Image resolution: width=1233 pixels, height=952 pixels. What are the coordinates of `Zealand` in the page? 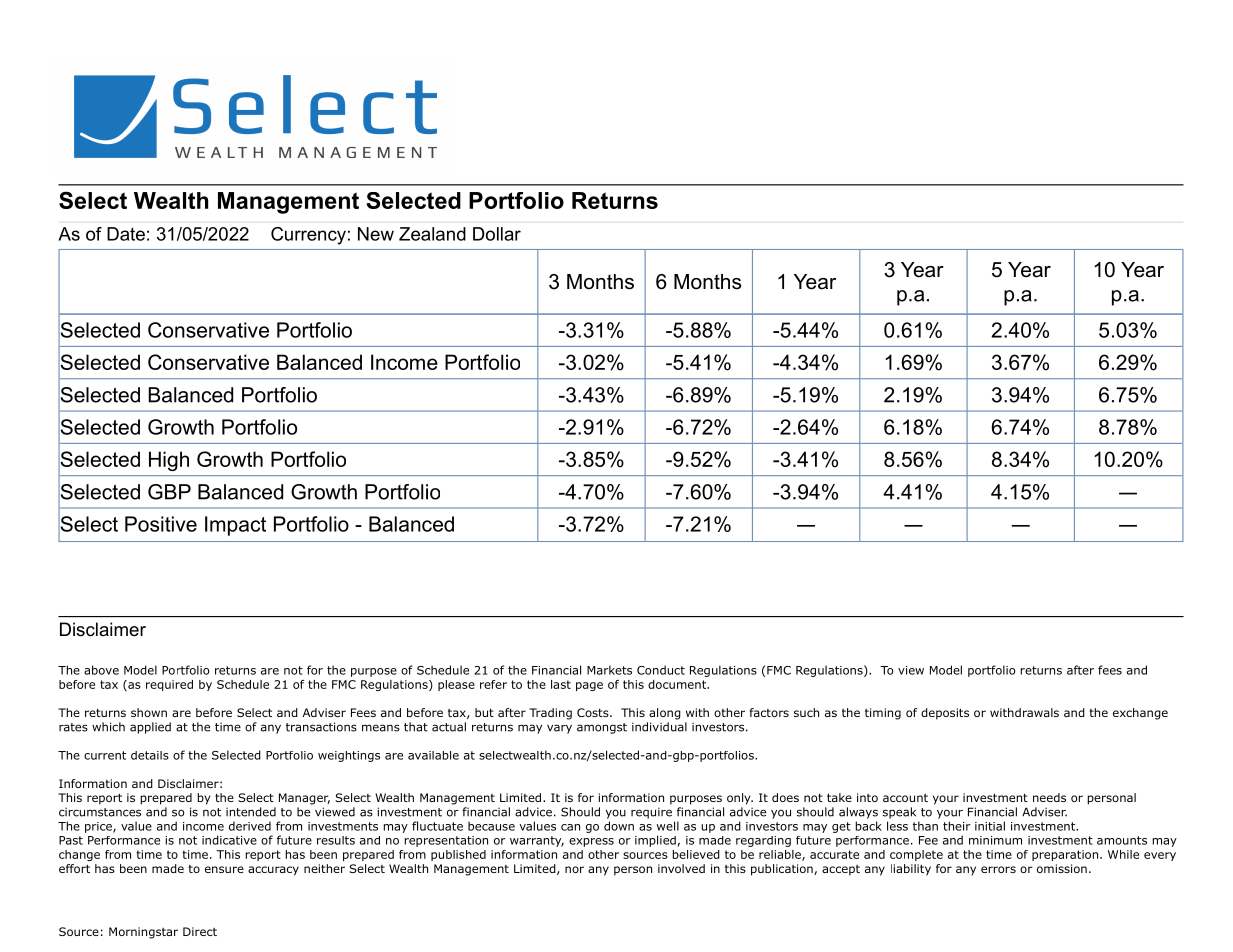 It's located at (432, 234).
